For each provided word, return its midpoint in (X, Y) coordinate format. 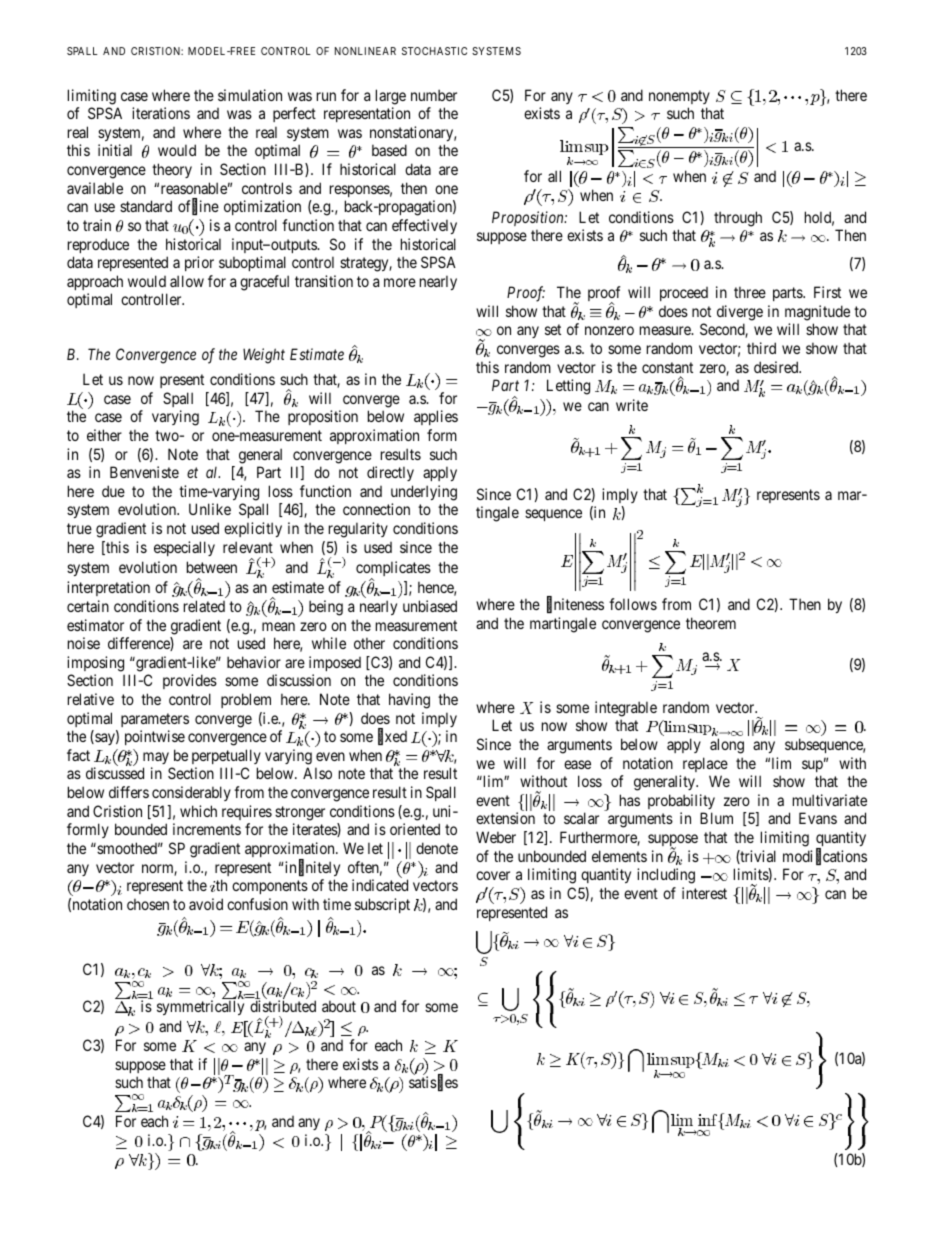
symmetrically (200, 1007)
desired (777, 367)
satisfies (433, 1083)
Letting (568, 387)
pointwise (155, 737)
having (409, 701)
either (104, 435)
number (434, 95)
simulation (250, 95)
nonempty (679, 97)
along (727, 746)
